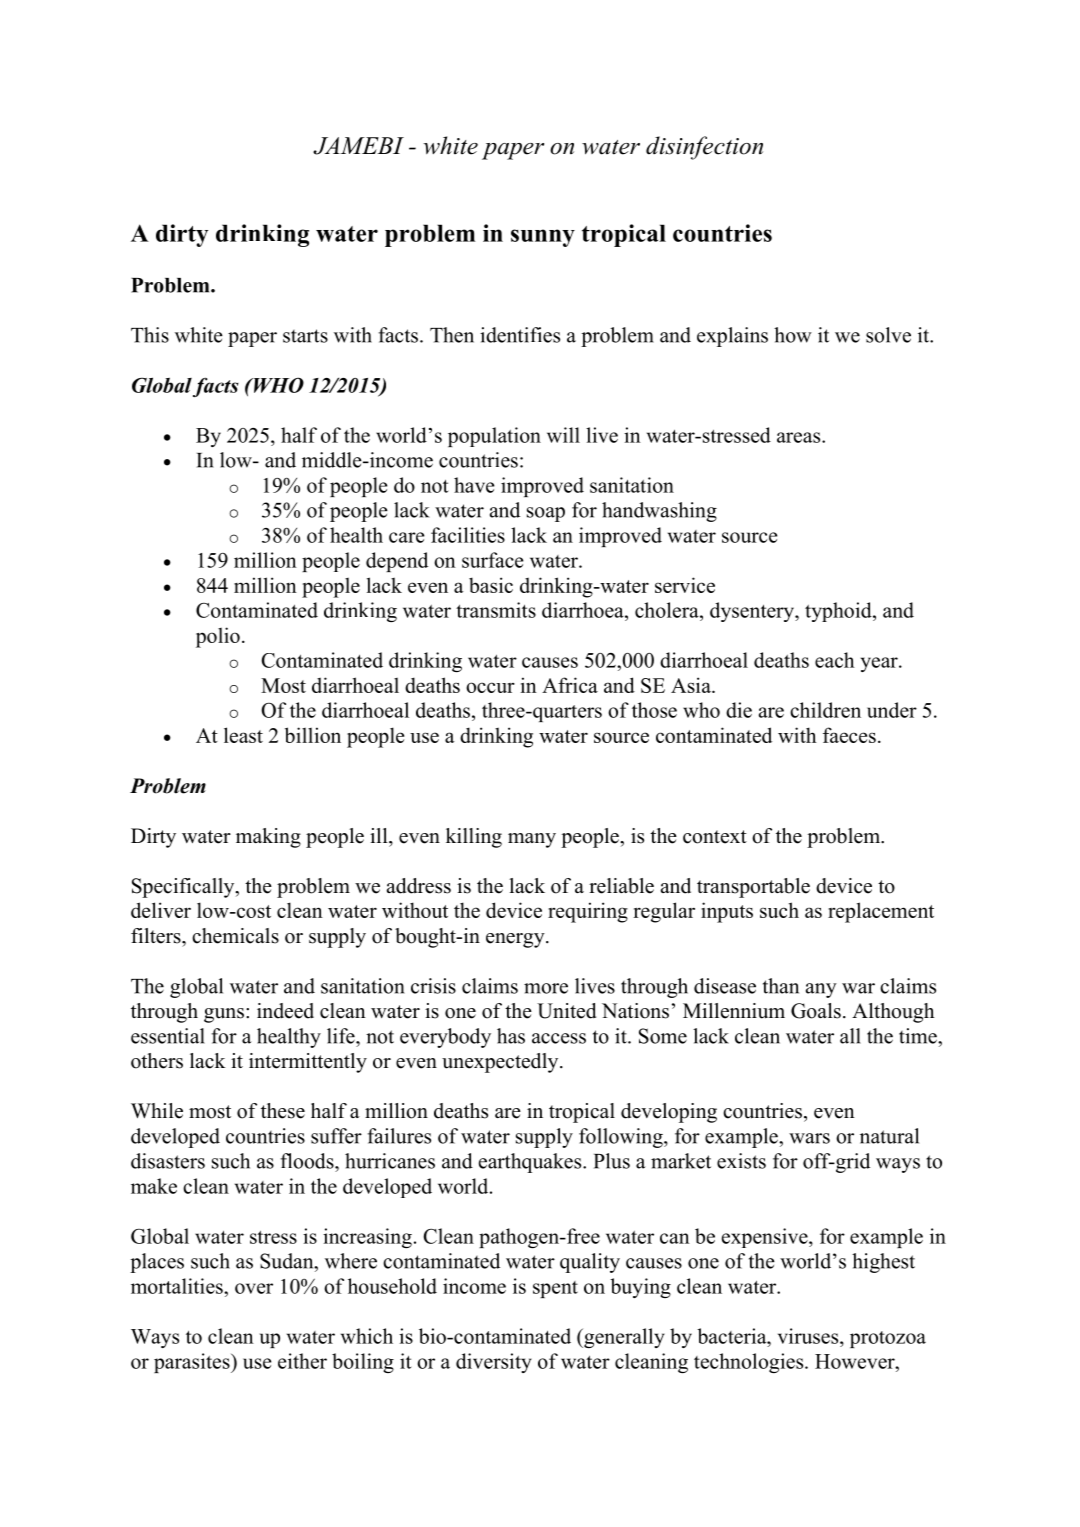 The image size is (1080, 1527). Describe the element at coordinates (704, 148) in the screenshot. I see `disinfection` at that location.
